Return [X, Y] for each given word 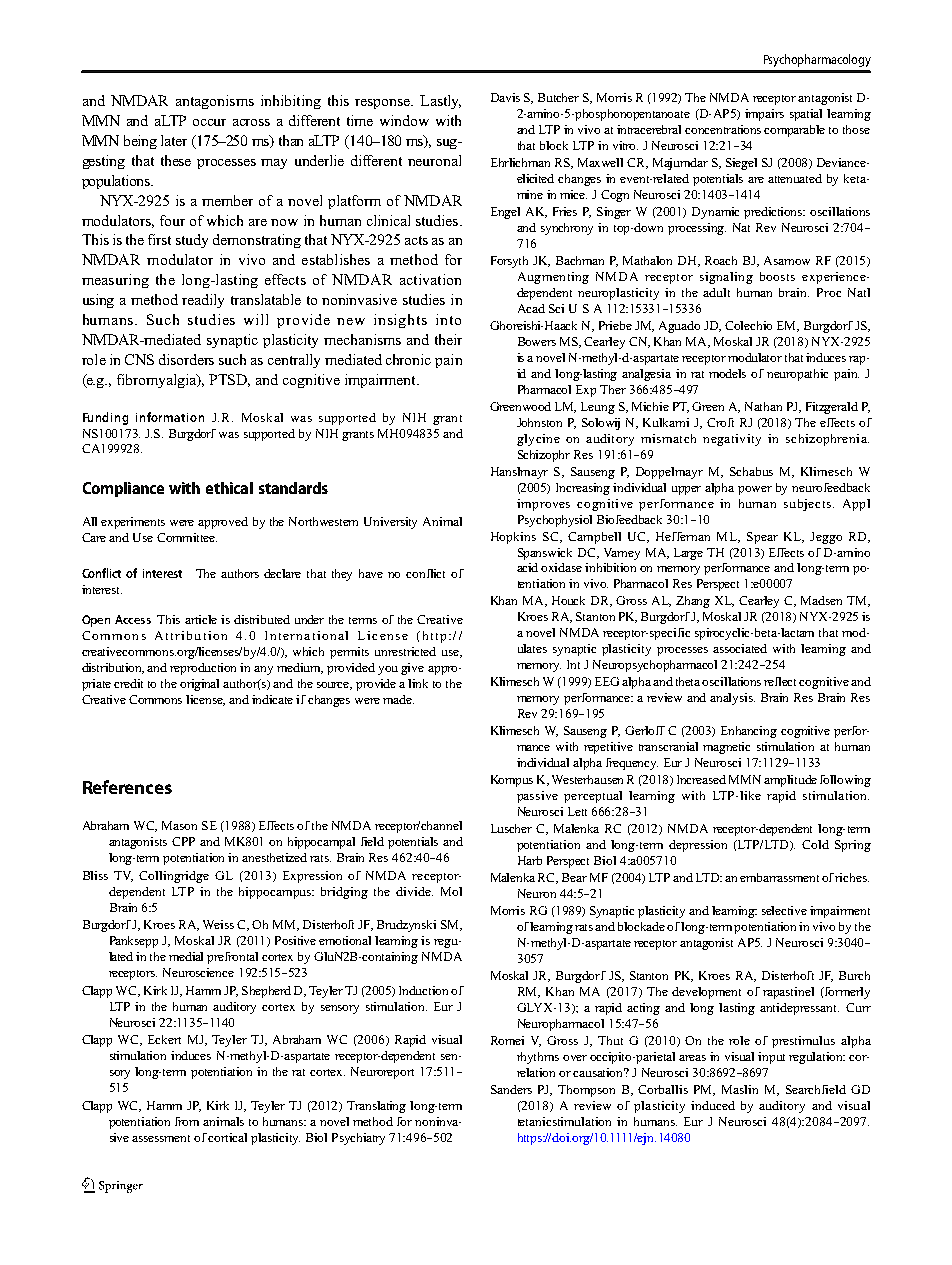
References [127, 787]
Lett [577, 811]
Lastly [440, 102]
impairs [764, 115]
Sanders [511, 1089]
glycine [538, 440]
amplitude [790, 781]
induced [713, 1105]
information [170, 417]
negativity [732, 440]
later [174, 140]
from [187, 1121]
